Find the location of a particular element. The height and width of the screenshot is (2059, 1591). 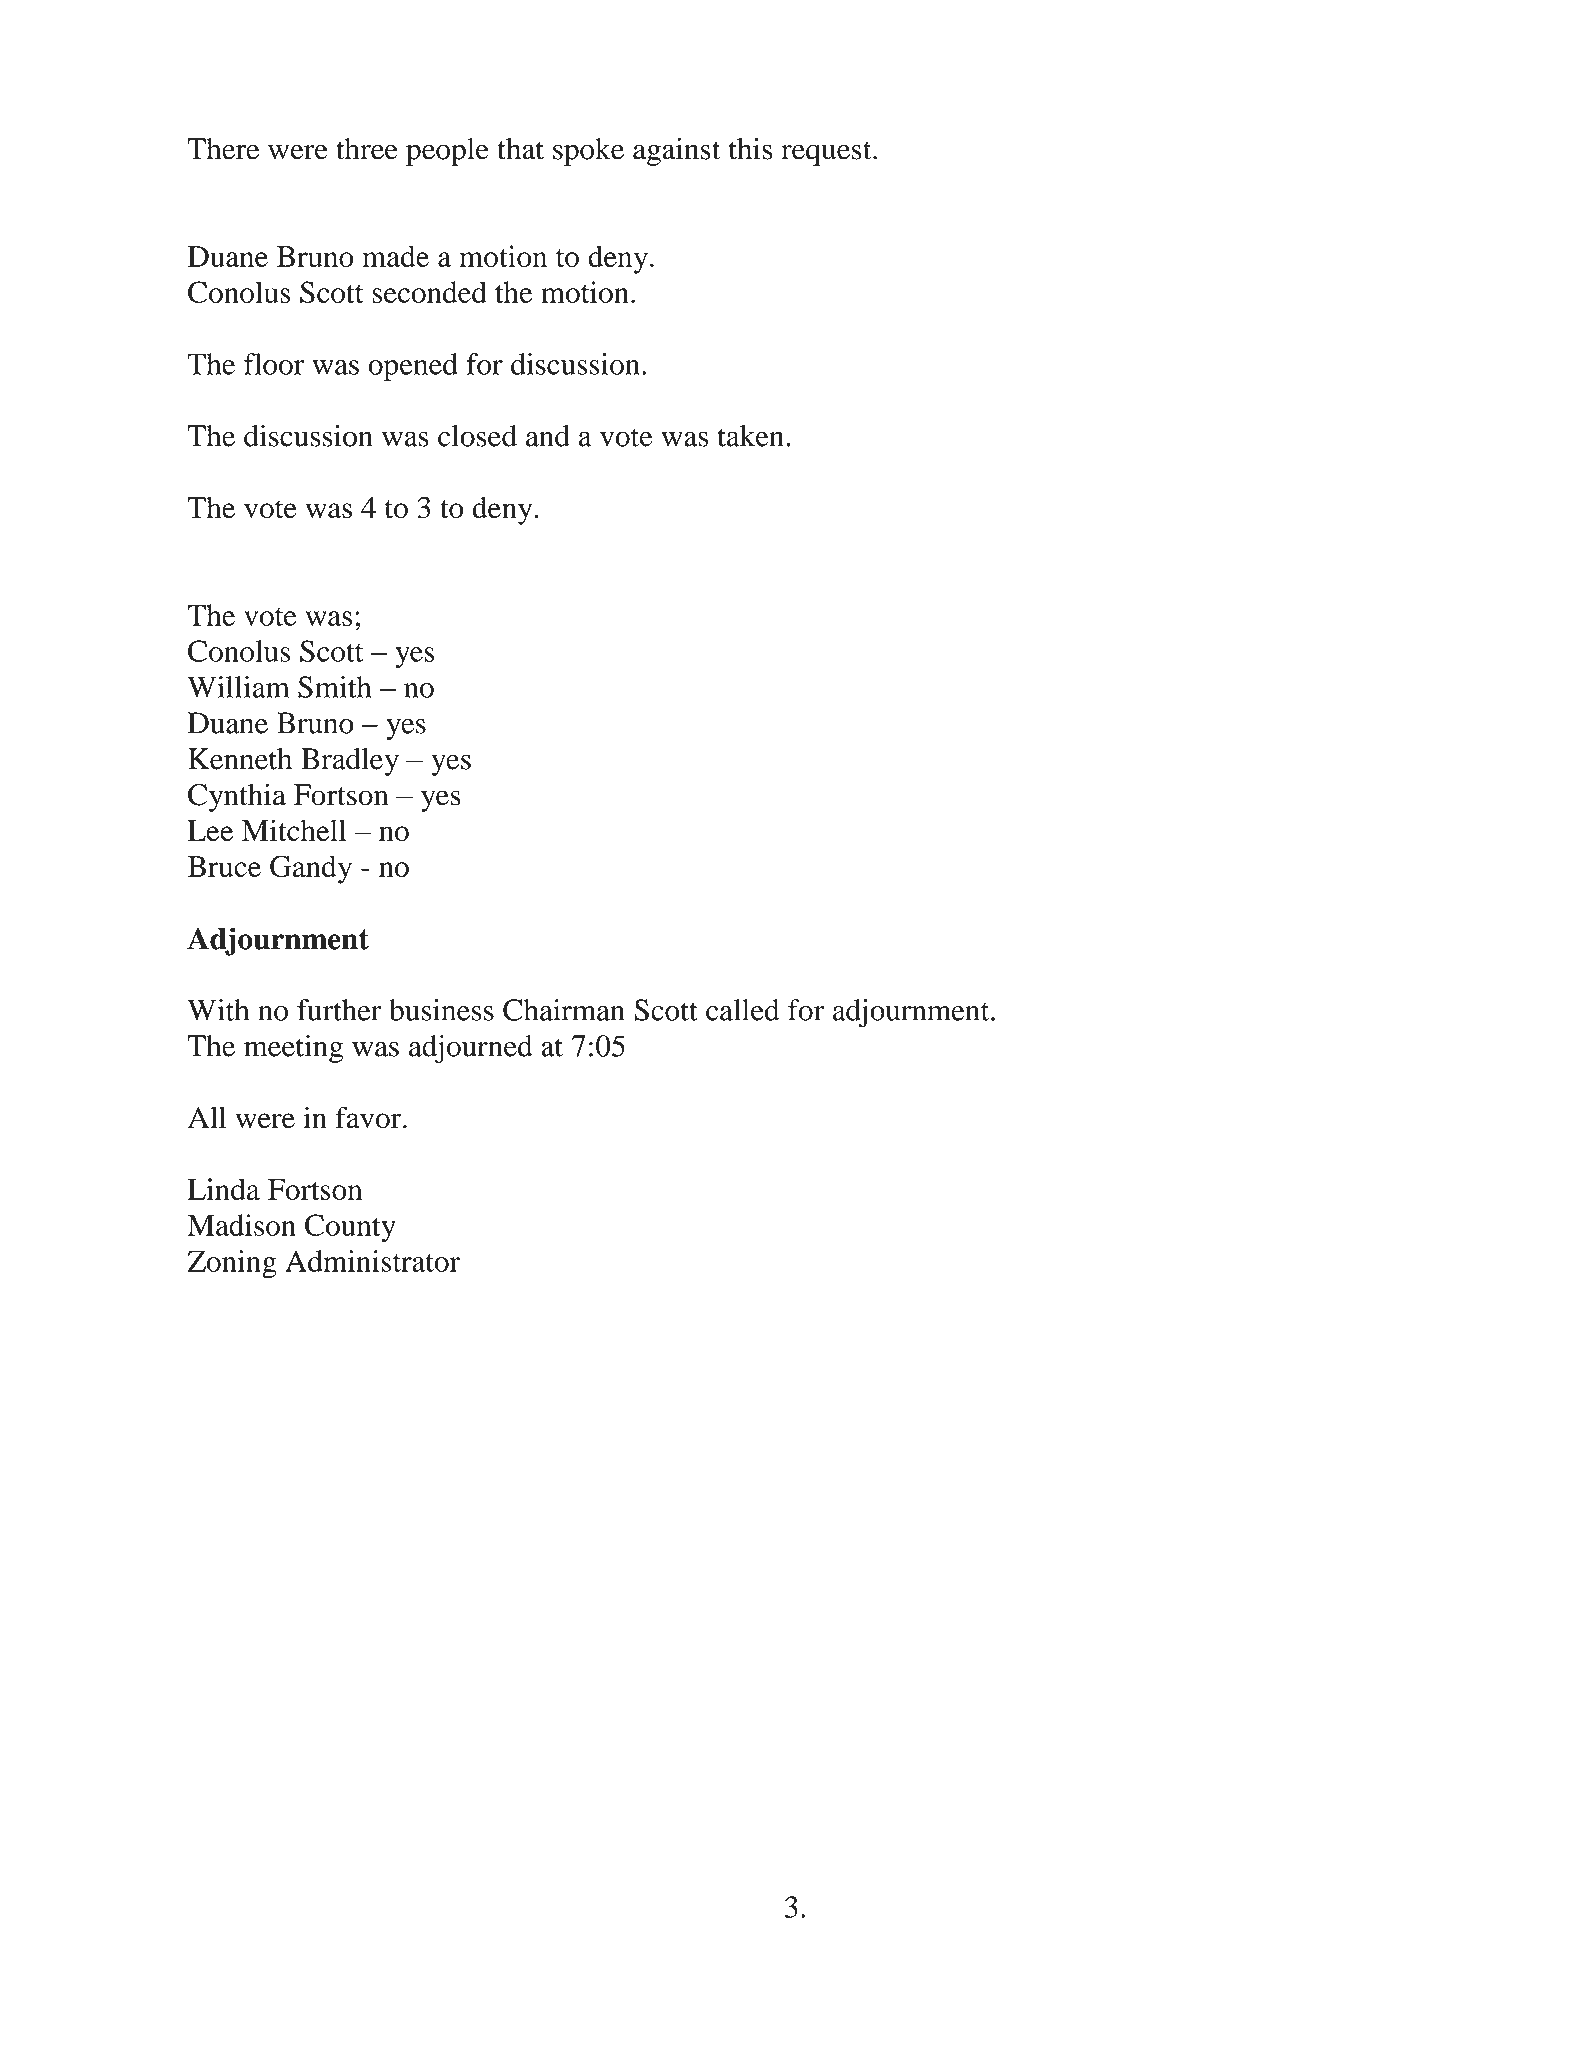

There is located at coordinates (223, 149).
